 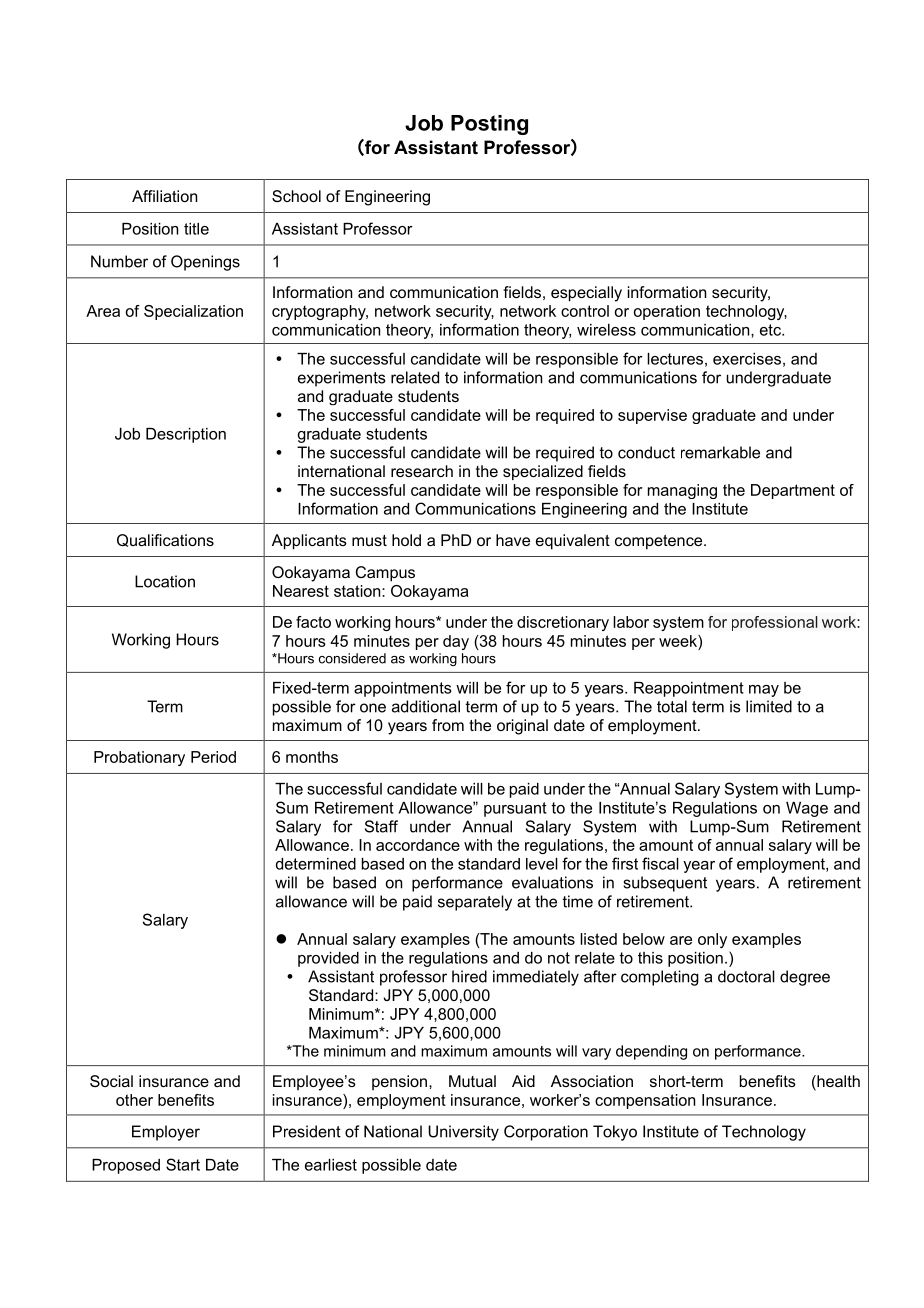 I want to click on provided, so click(x=328, y=959).
